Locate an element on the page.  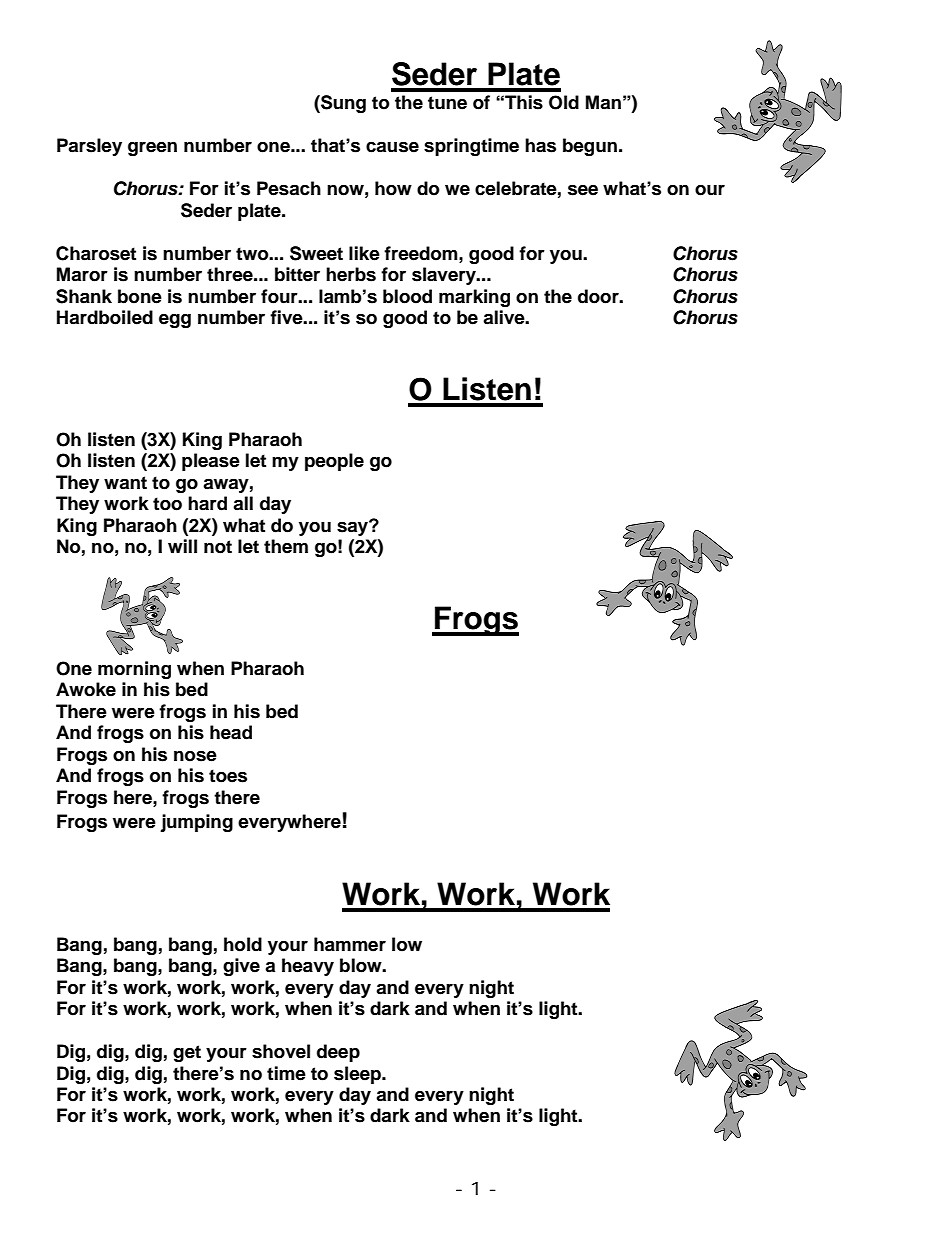
green is located at coordinates (152, 149).
